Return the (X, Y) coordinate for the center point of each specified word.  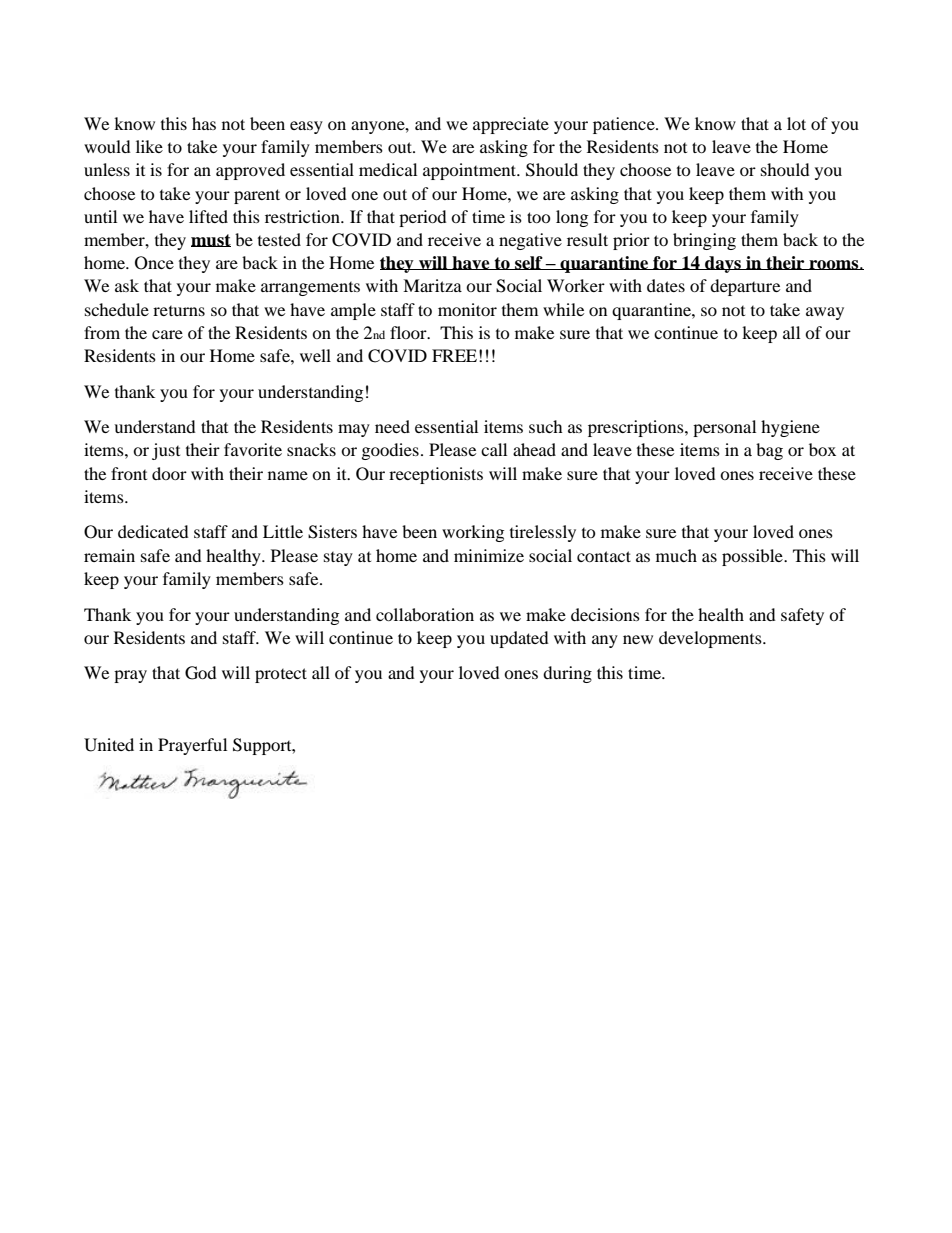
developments (711, 639)
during (567, 674)
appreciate (511, 125)
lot (796, 123)
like (149, 146)
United (109, 745)
